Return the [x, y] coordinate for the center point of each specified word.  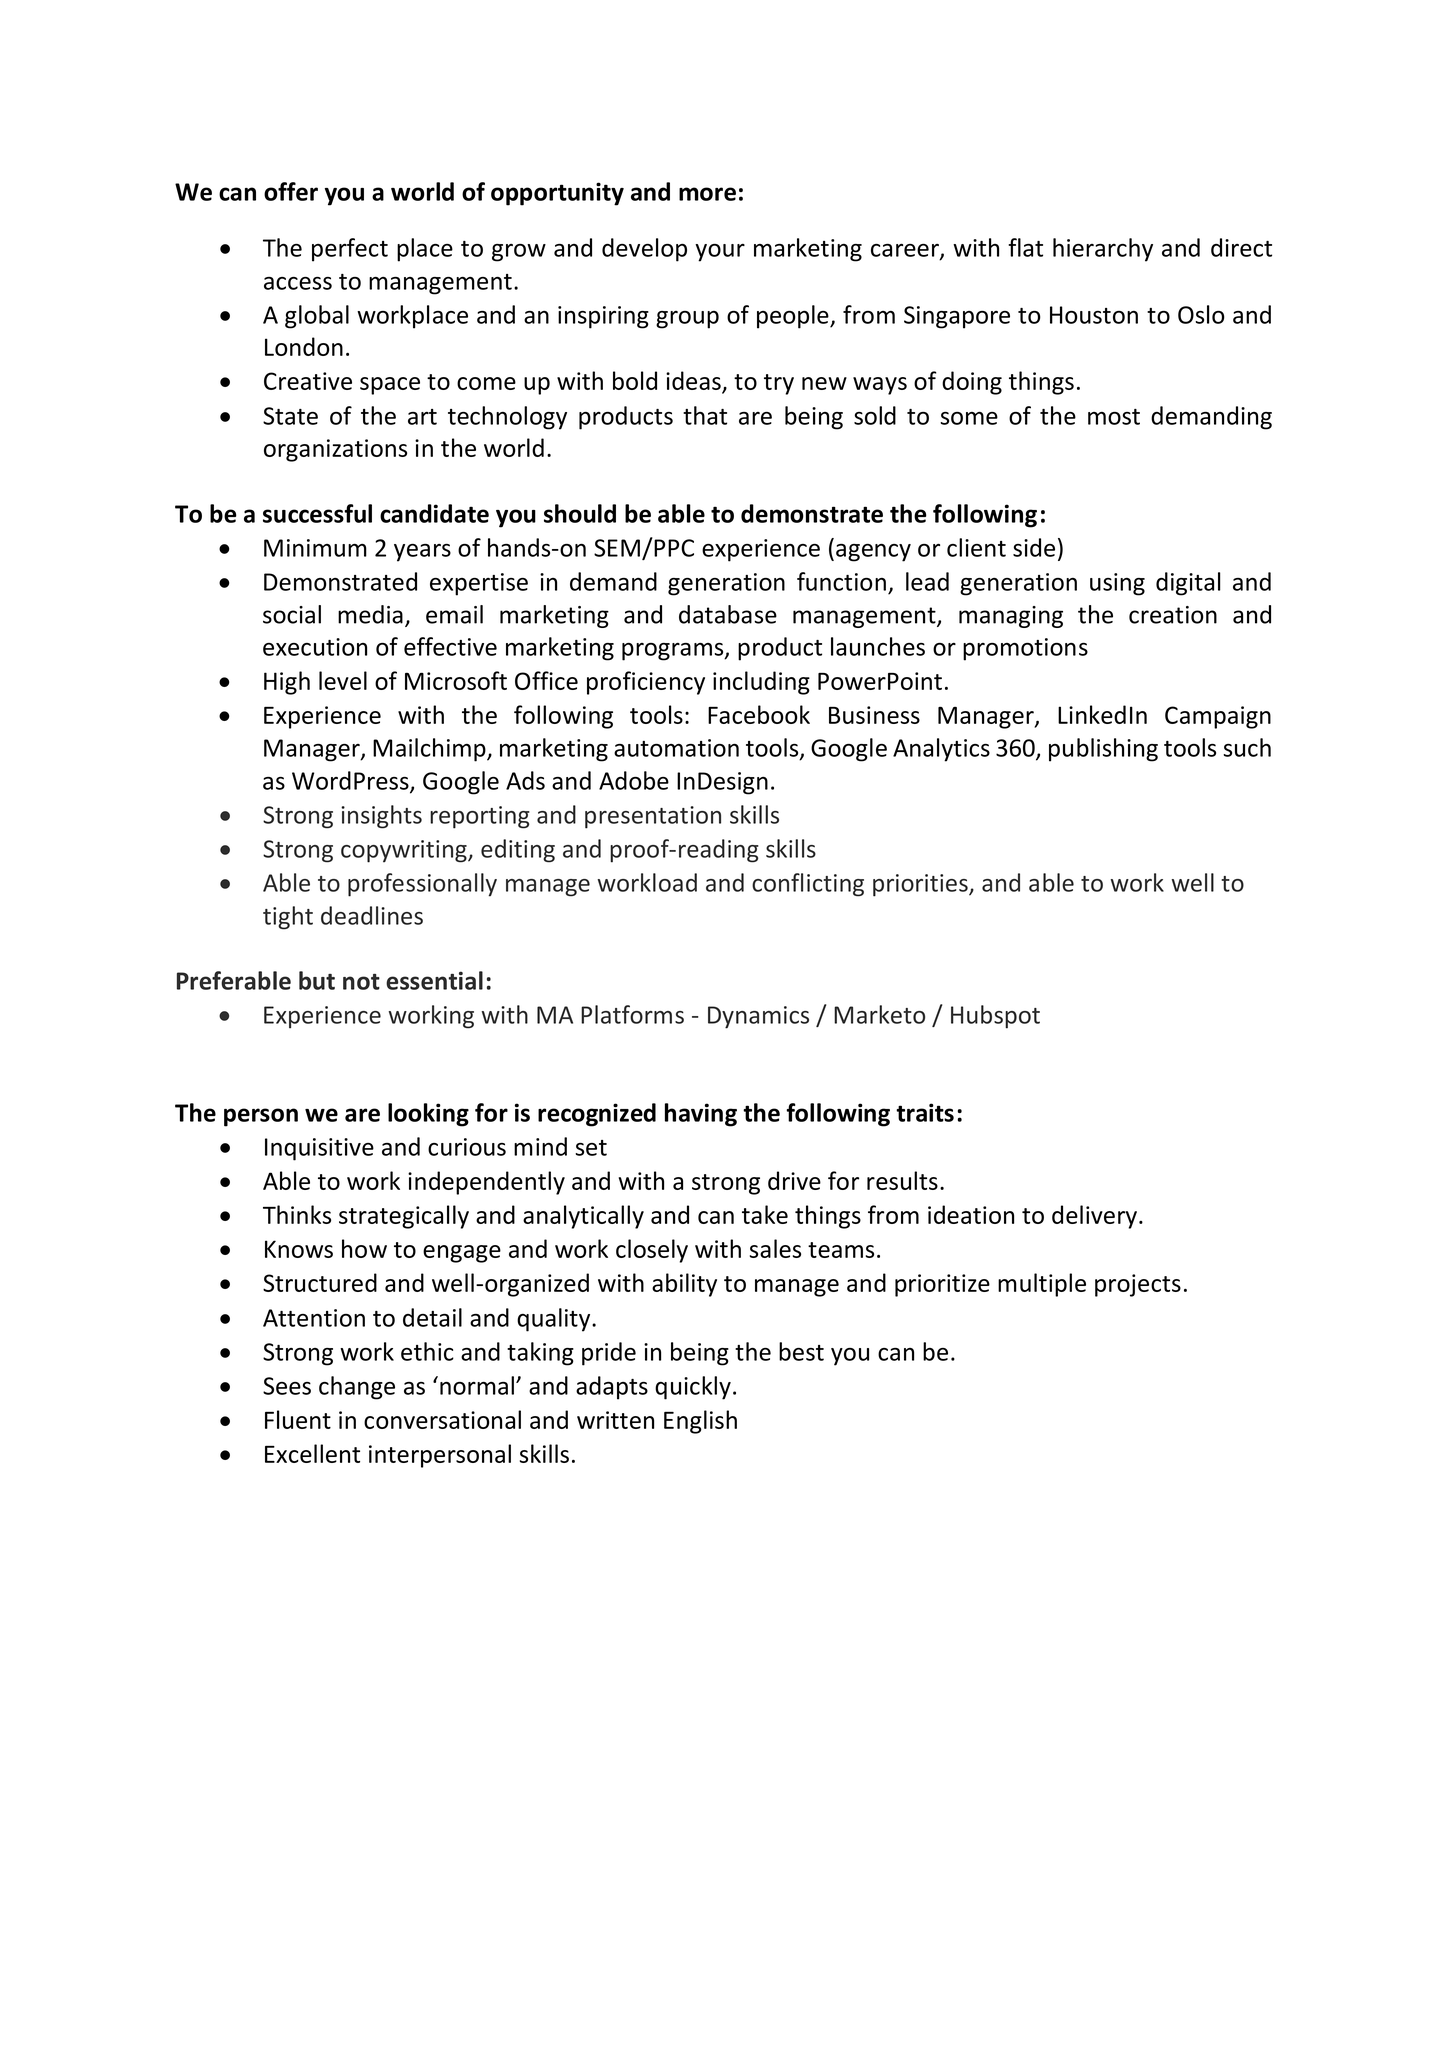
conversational [442, 1419]
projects [1138, 1285]
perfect [350, 250]
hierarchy [1103, 250]
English [700, 1422]
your [720, 253]
